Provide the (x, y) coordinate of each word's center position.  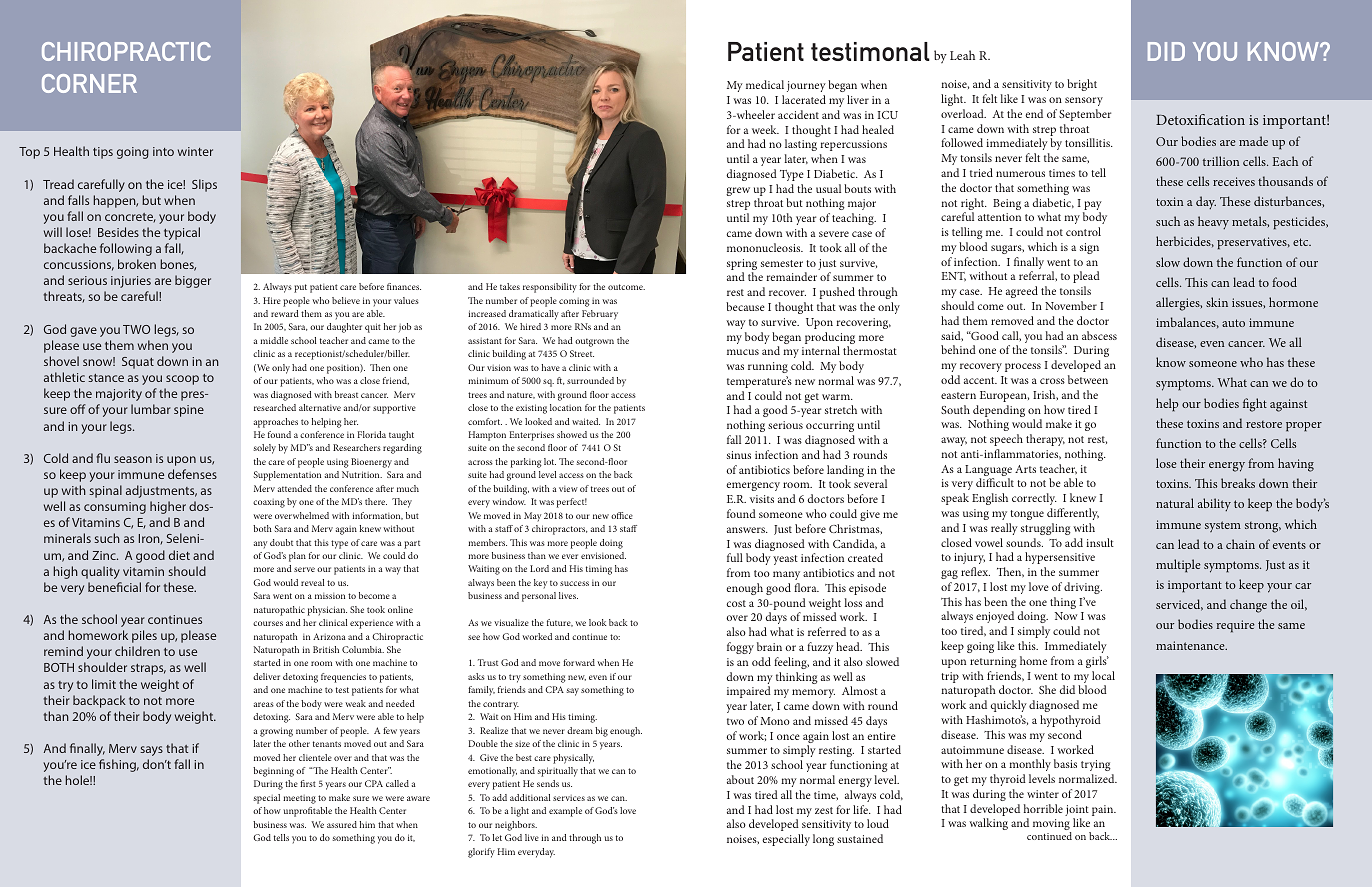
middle (274, 340)
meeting (299, 799)
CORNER (89, 83)
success (574, 583)
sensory (1084, 101)
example (565, 812)
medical (765, 84)
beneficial (114, 587)
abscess (1099, 335)
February (600, 315)
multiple (1178, 566)
